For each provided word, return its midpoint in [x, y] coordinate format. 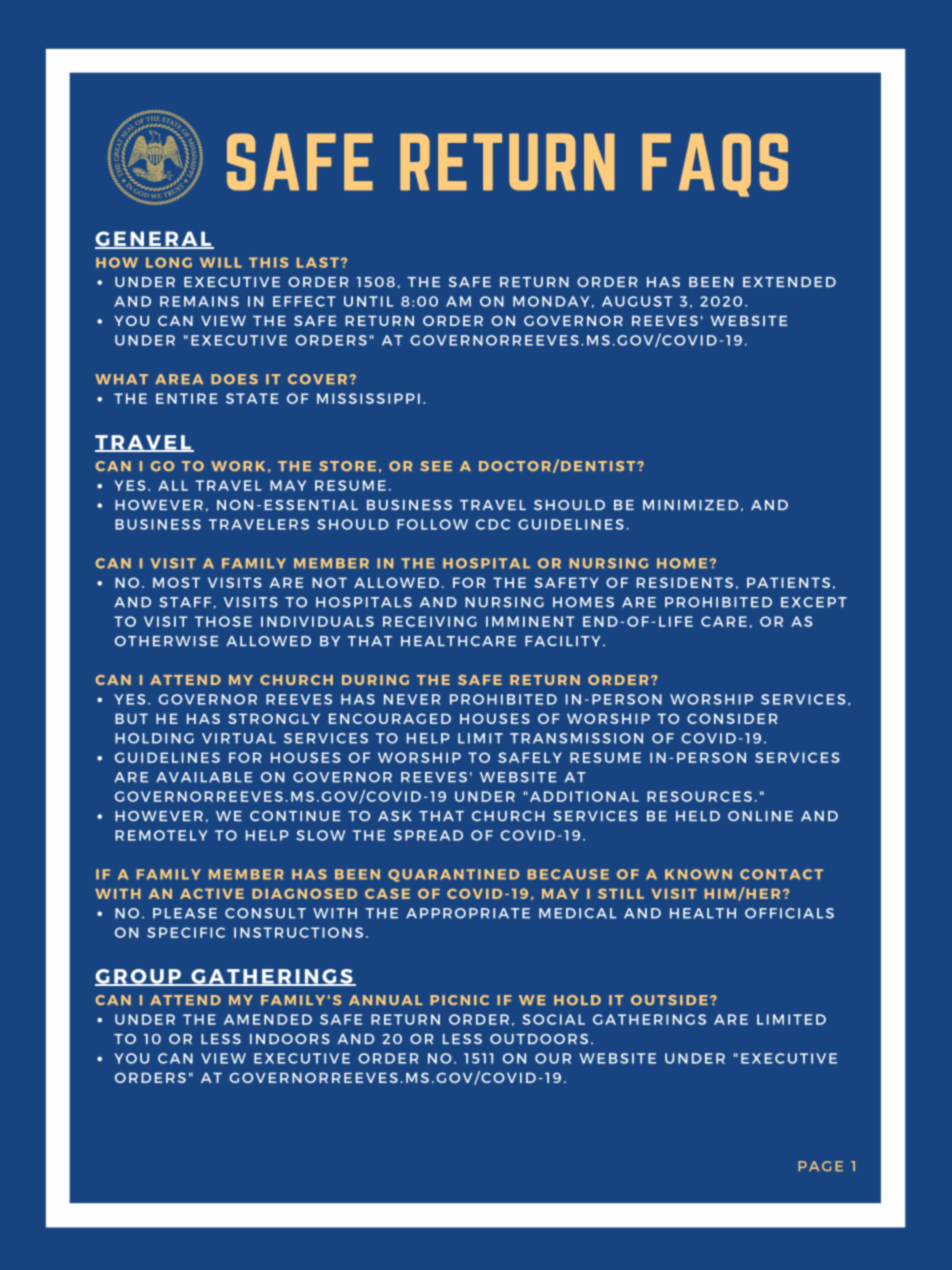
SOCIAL [553, 1019]
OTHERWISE [167, 641]
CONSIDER [732, 718]
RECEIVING [430, 621]
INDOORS [290, 1039]
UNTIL [368, 301]
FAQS [715, 165]
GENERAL [154, 240]
